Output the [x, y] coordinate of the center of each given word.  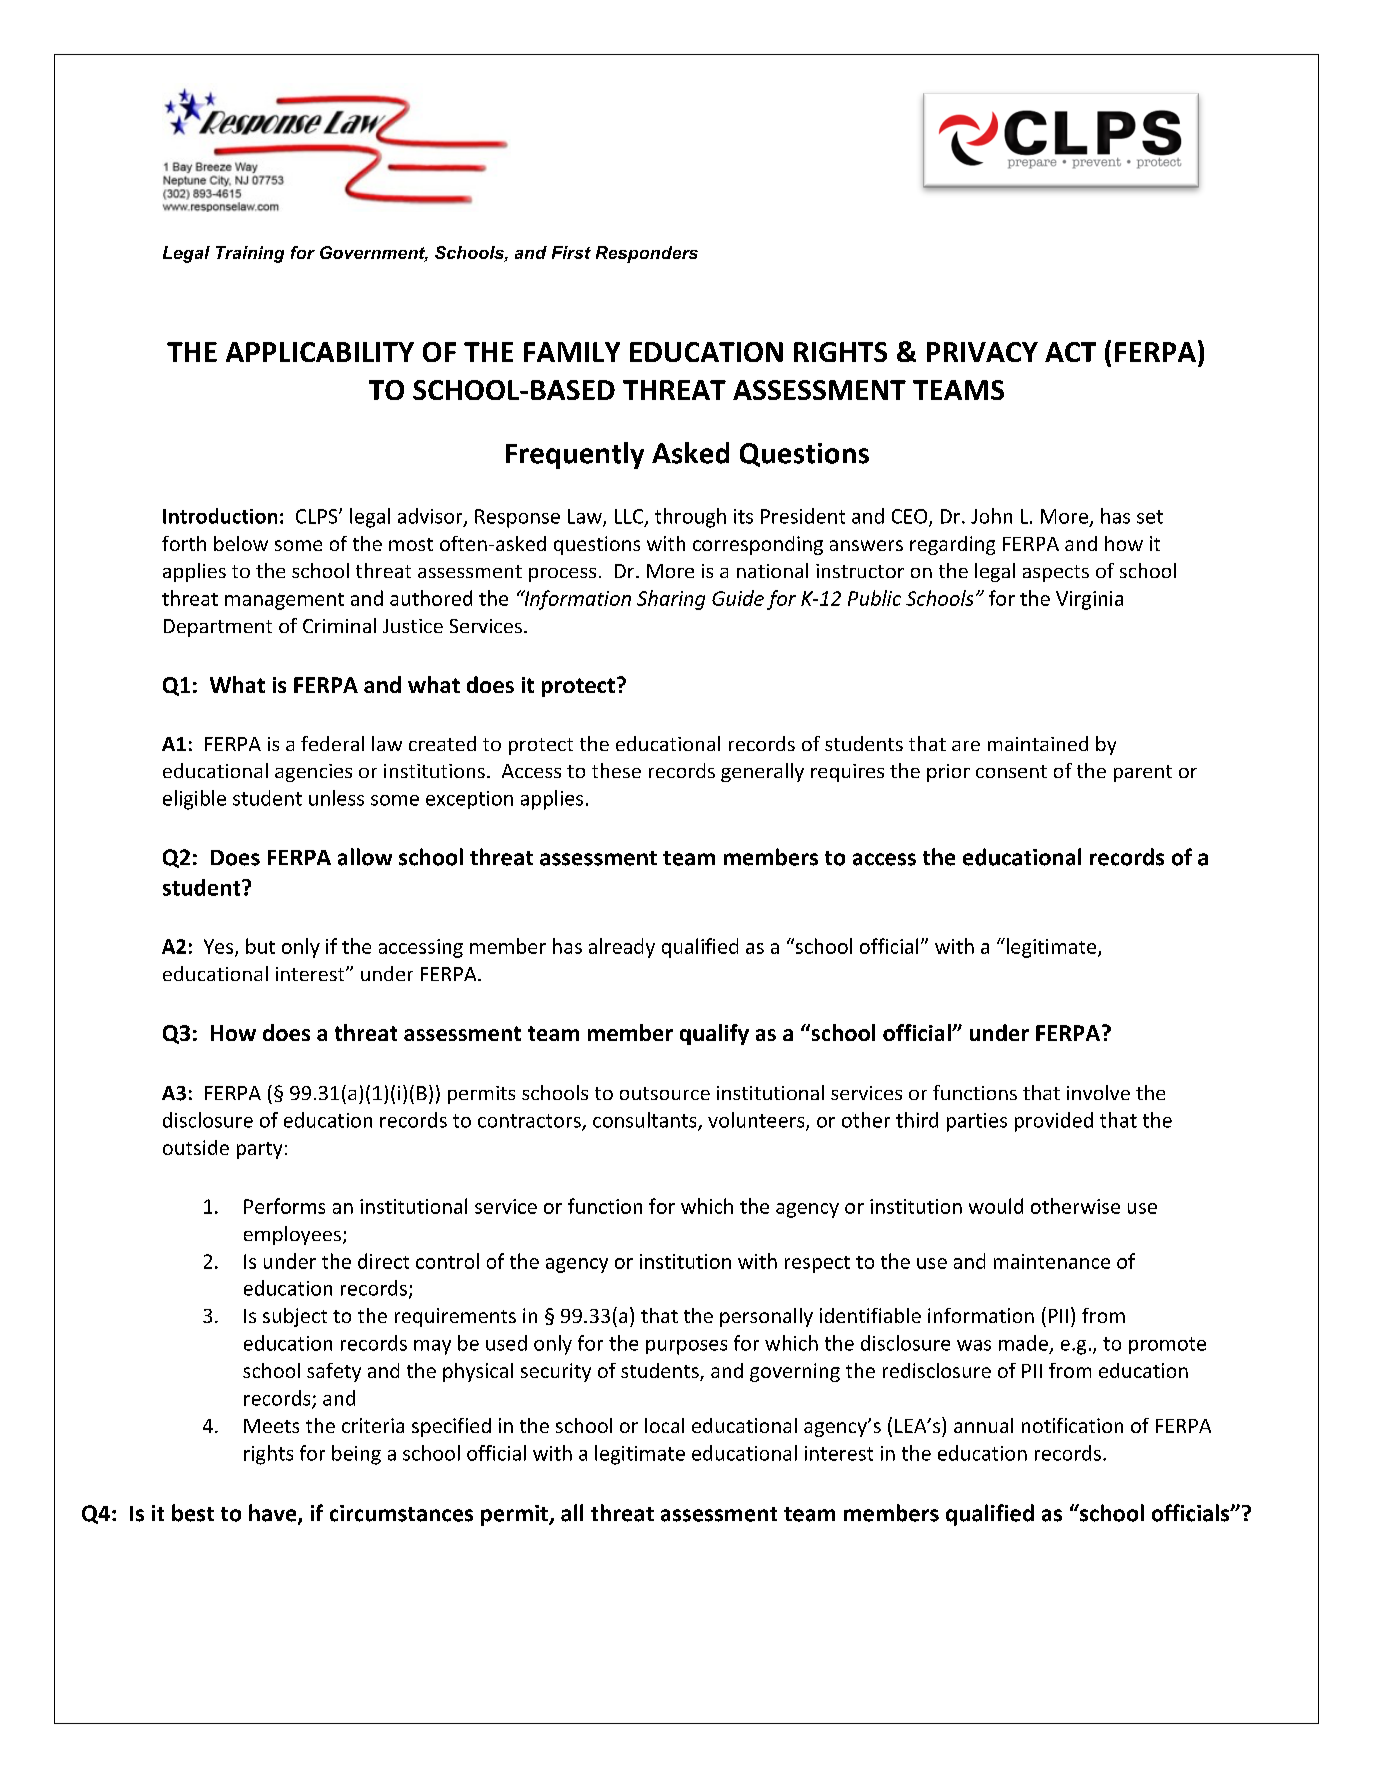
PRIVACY [982, 352]
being [356, 1455]
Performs [284, 1206]
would [996, 1206]
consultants [646, 1121]
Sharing [671, 600]
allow [365, 857]
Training [250, 254]
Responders [647, 254]
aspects [1056, 573]
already [622, 948]
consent [1011, 771]
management [284, 601]
